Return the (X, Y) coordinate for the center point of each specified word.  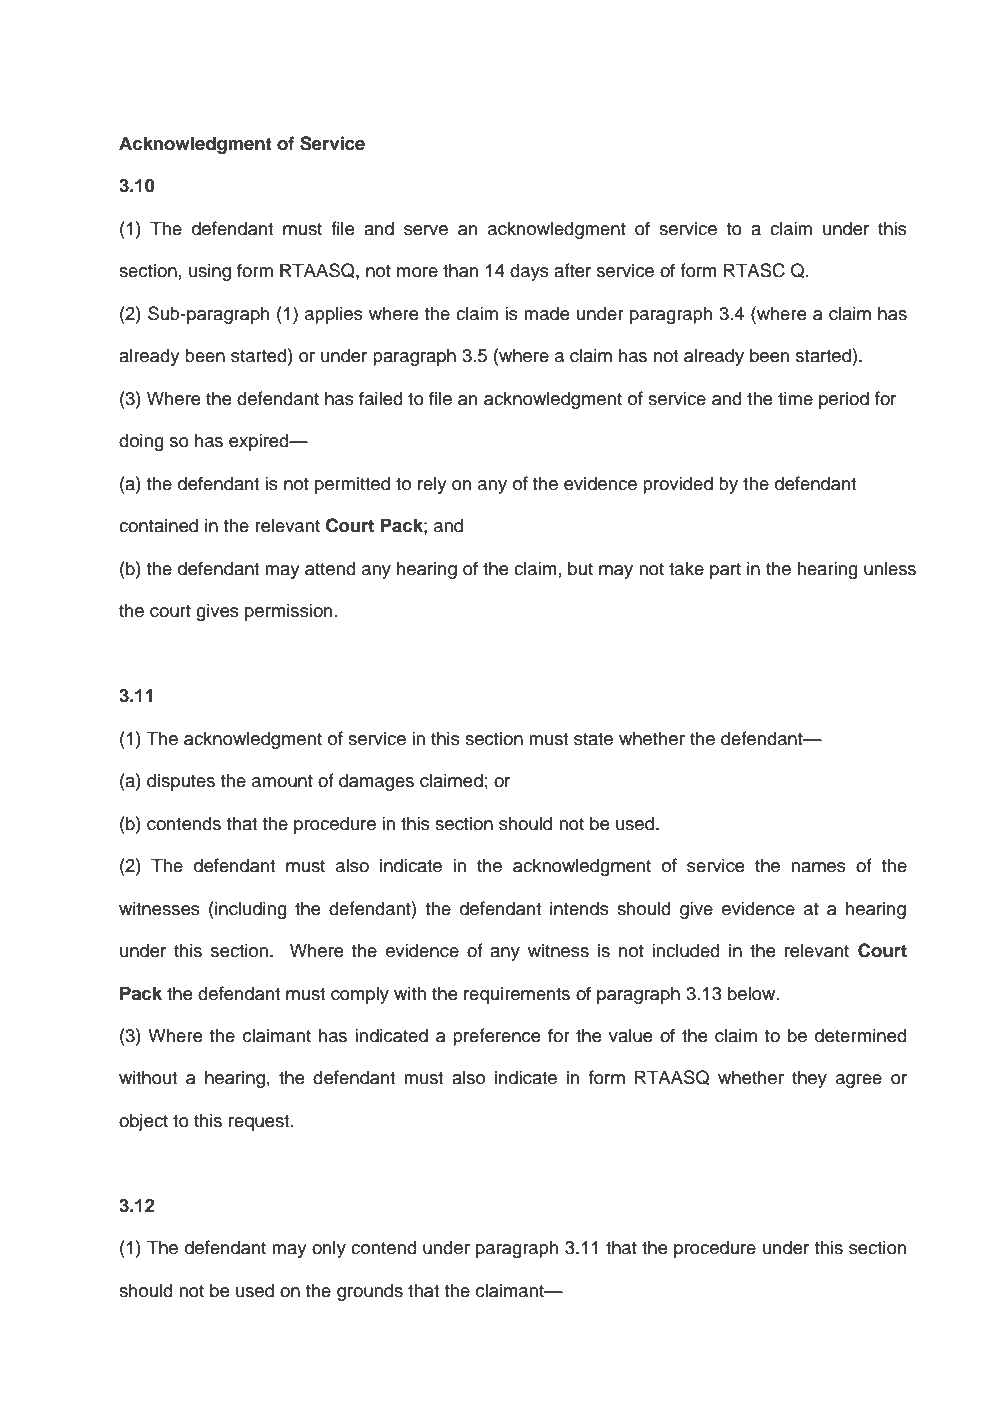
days (529, 272)
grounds (370, 1292)
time (795, 398)
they (809, 1079)
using (210, 272)
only (329, 1249)
